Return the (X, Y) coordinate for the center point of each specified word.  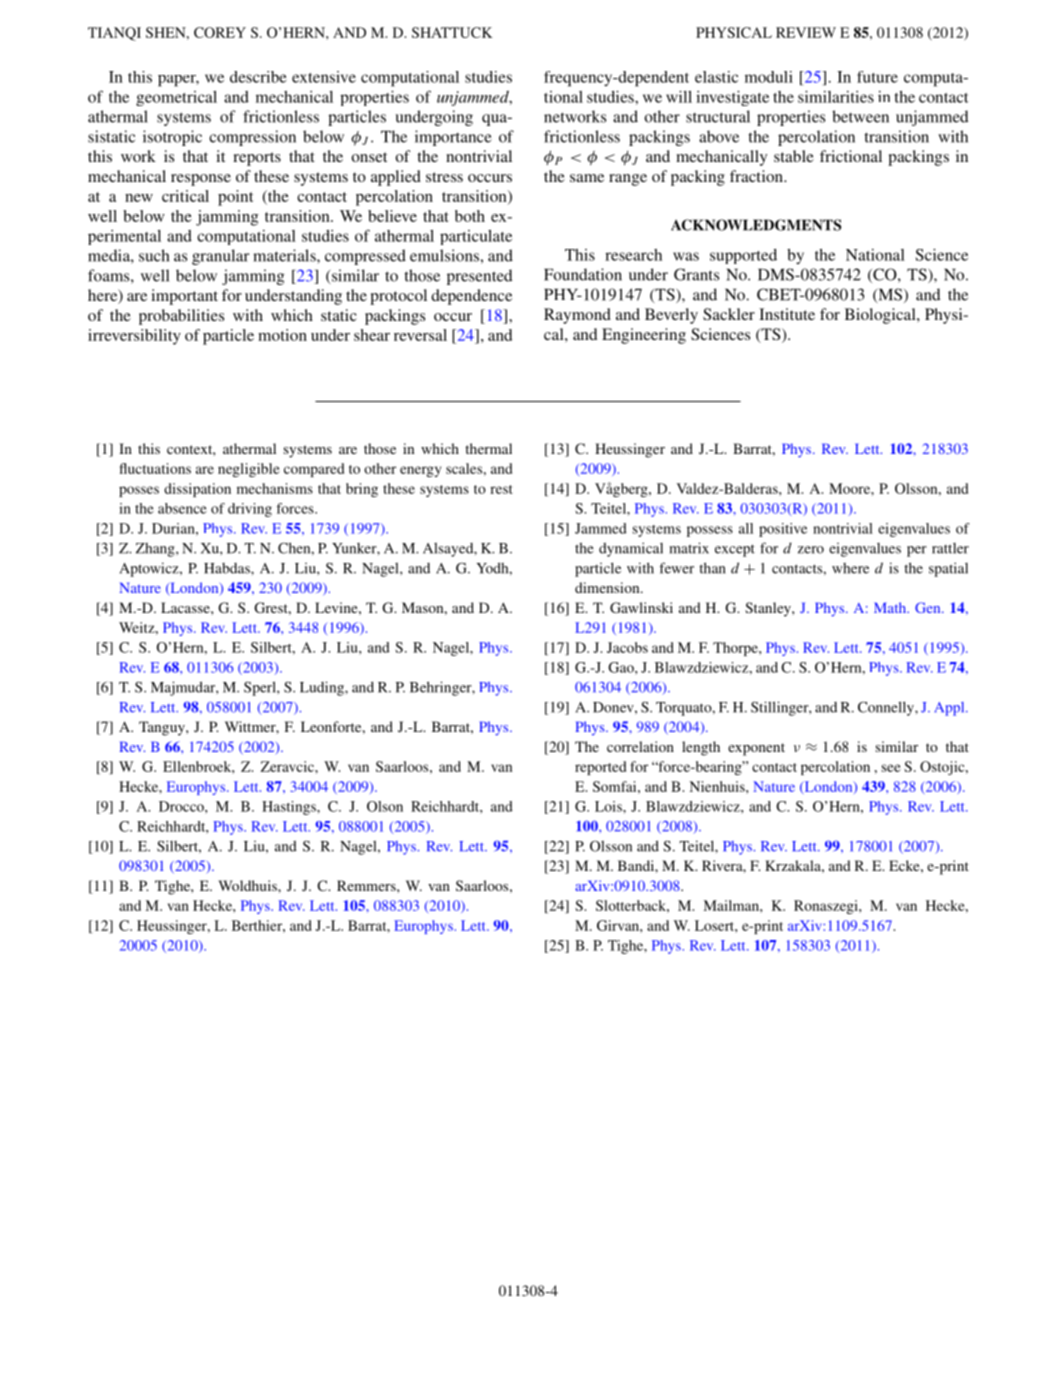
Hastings (290, 808)
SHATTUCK (452, 32)
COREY (220, 32)
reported (600, 768)
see (891, 768)
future (877, 77)
